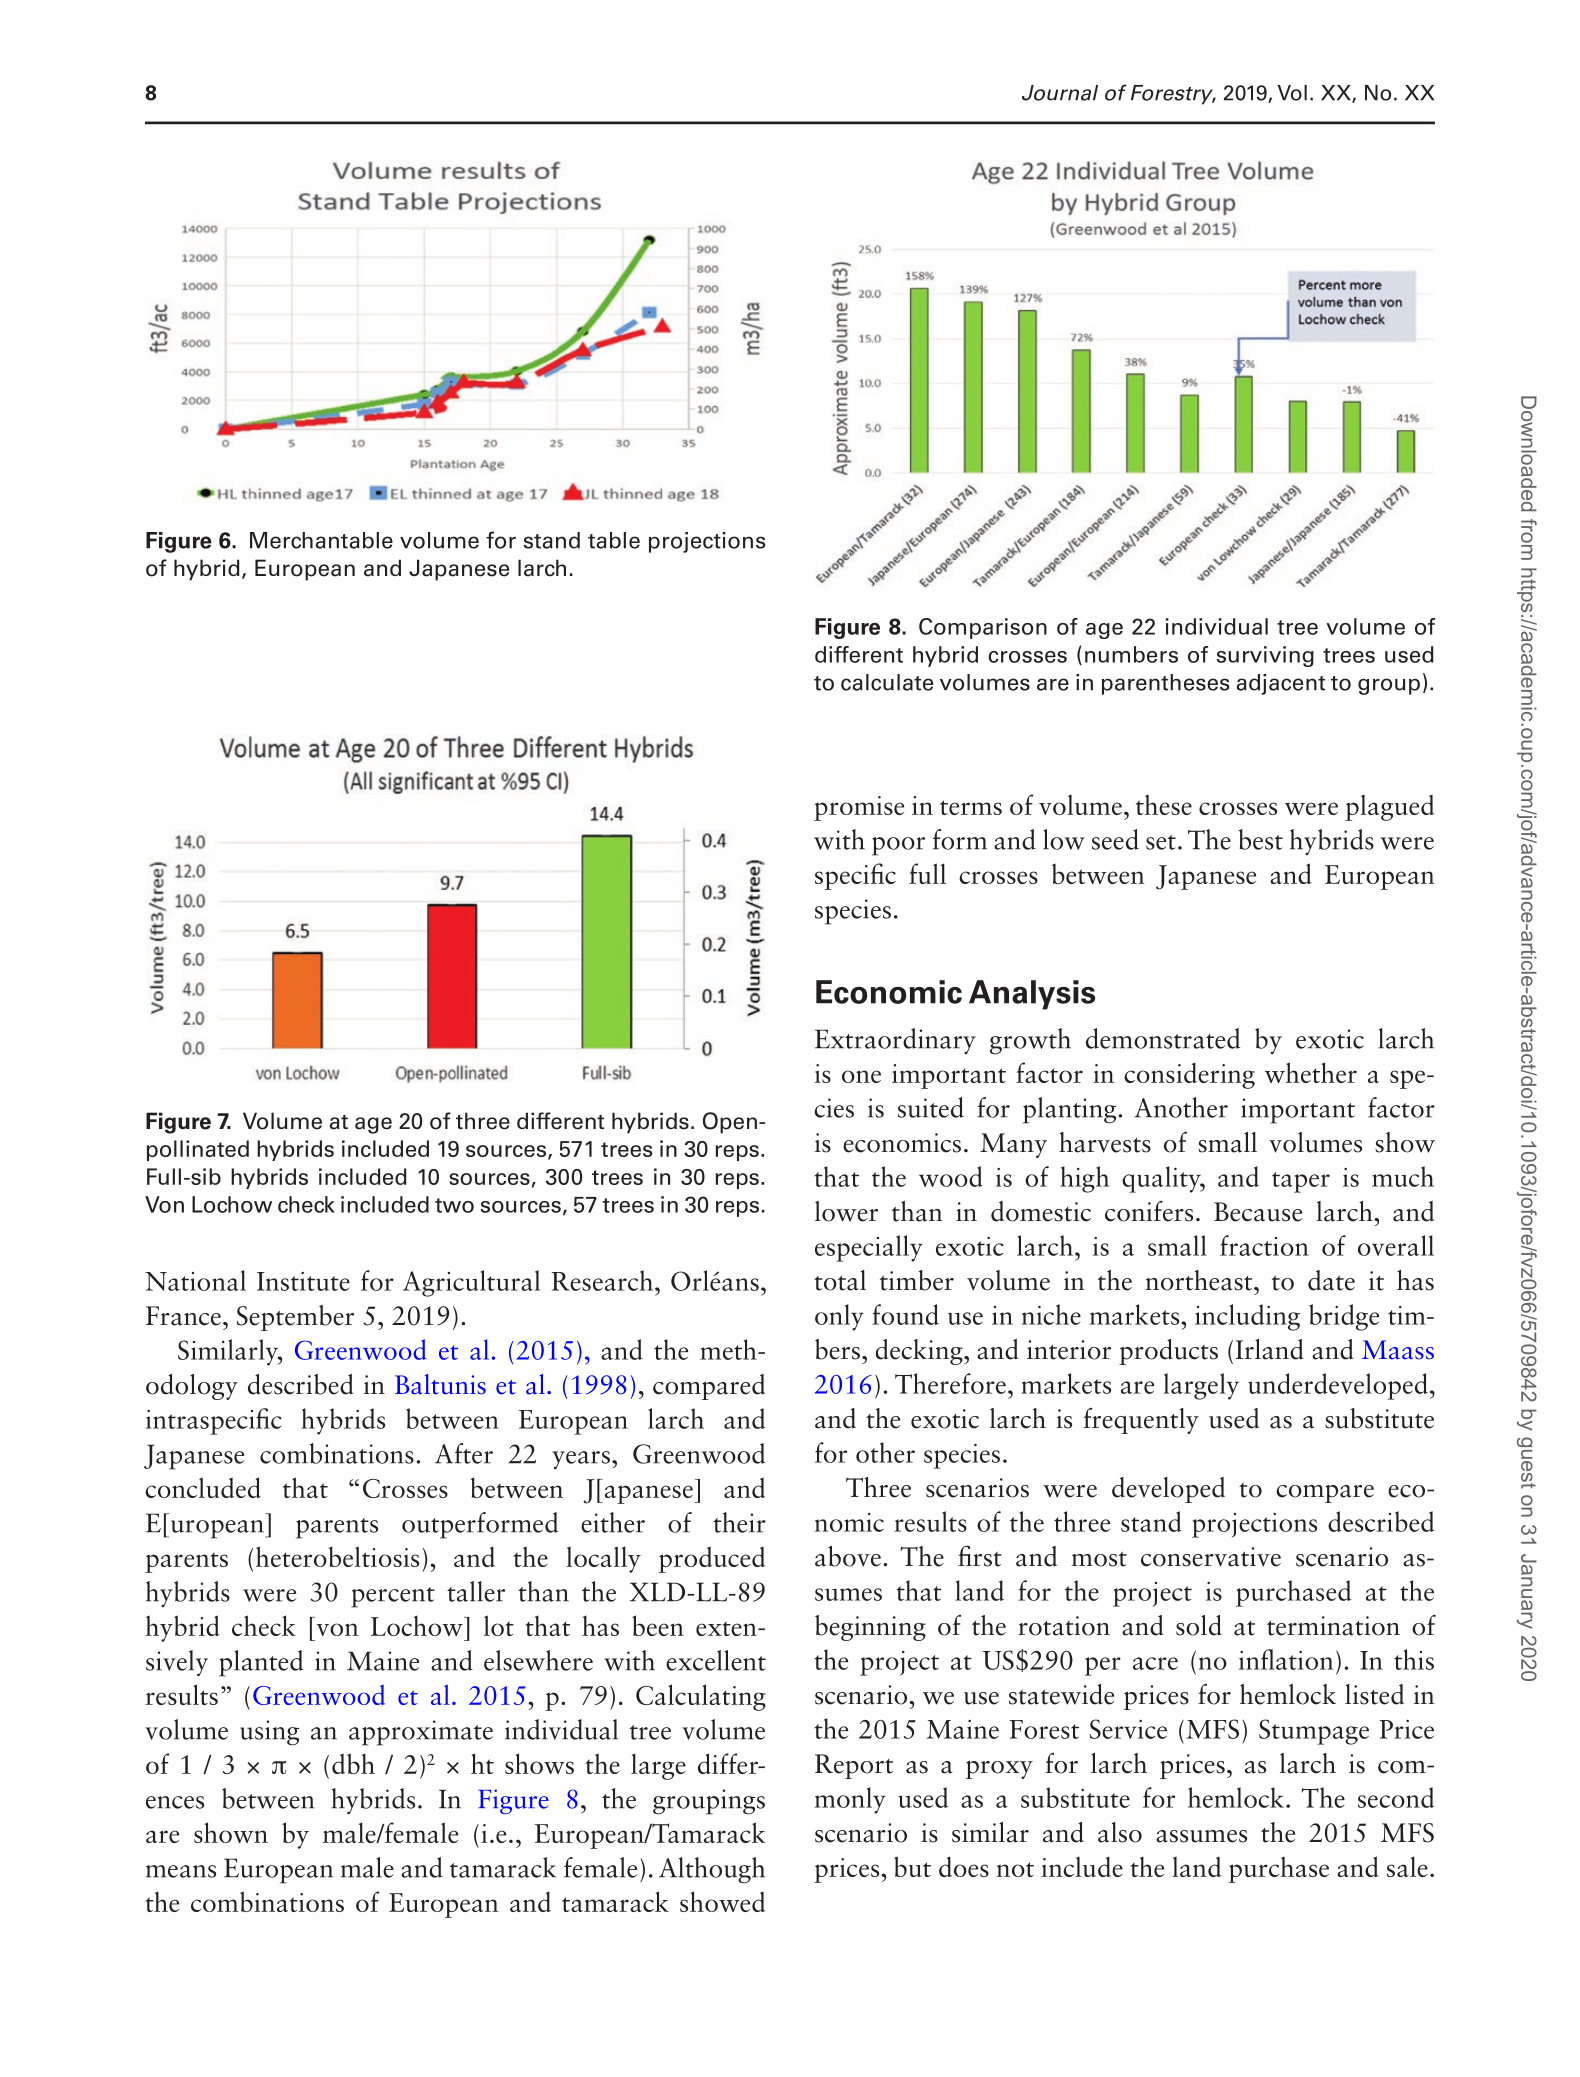 Image resolution: width=1580 pixels, height=2077 pixels. I want to click on Journal, so click(1060, 93).
